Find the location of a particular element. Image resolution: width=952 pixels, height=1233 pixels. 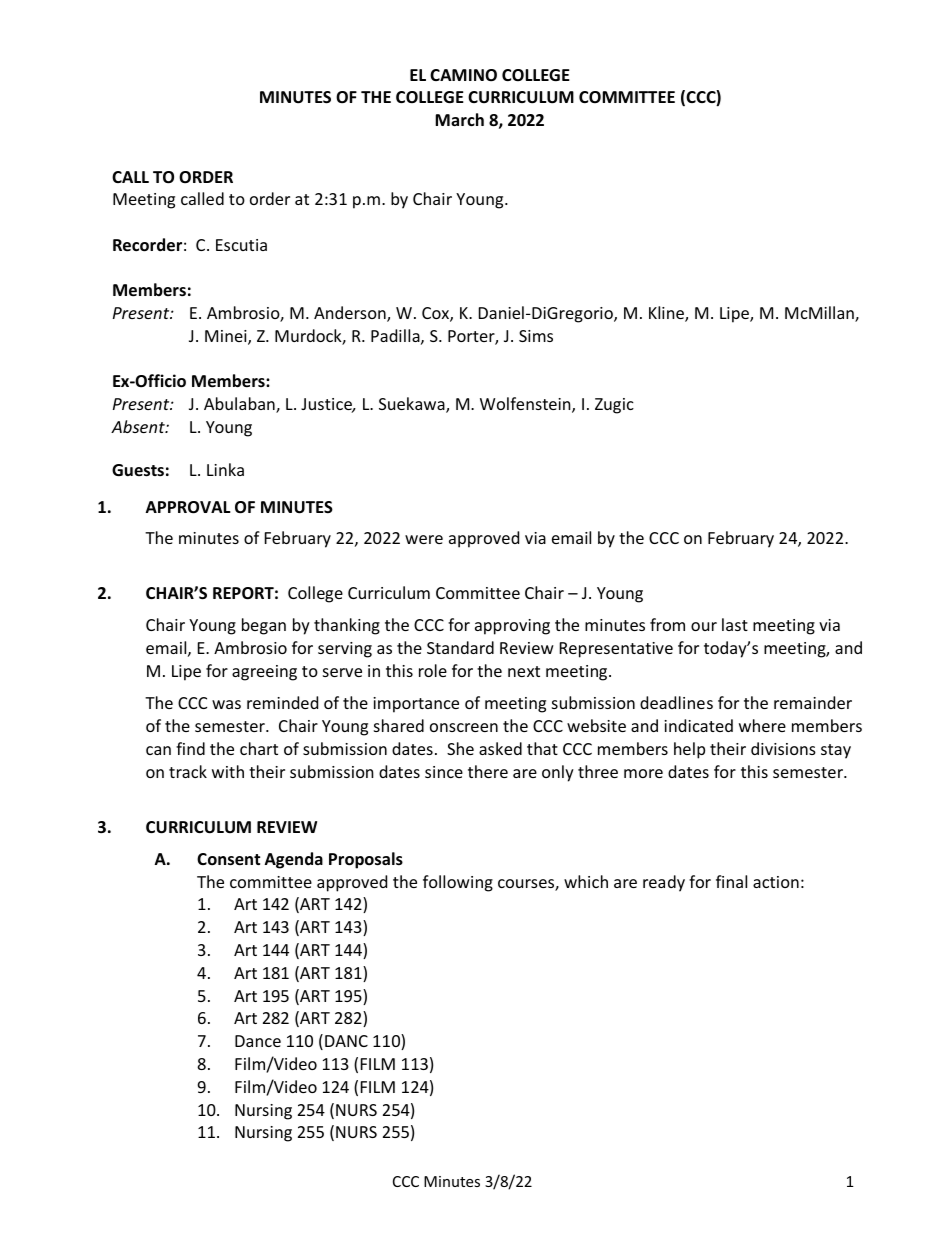

were is located at coordinates (424, 539).
